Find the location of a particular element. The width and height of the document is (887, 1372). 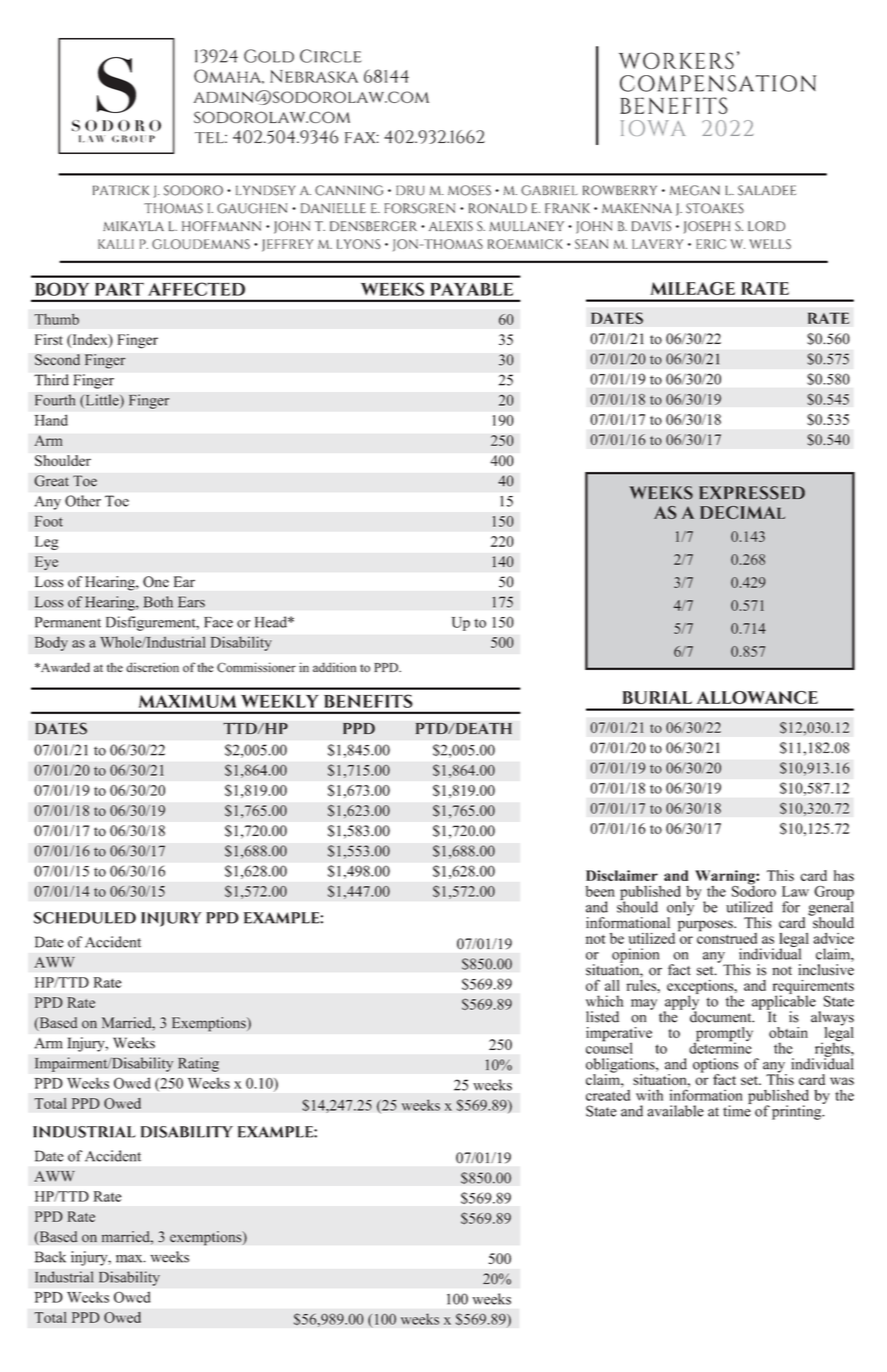

fax is located at coordinates (362, 137).
